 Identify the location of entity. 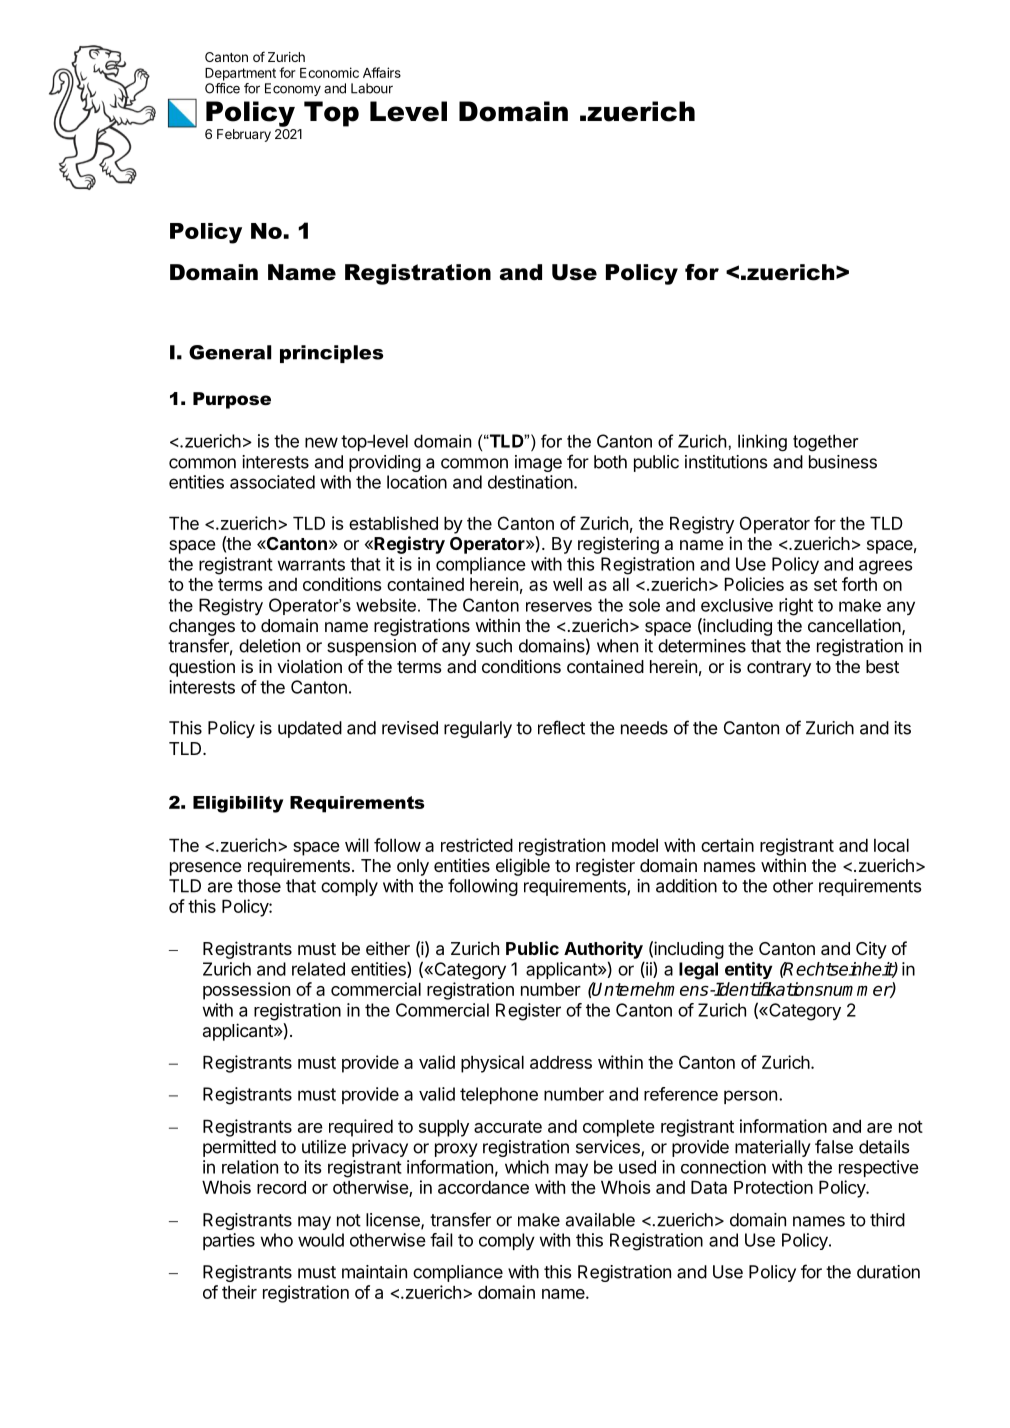
(748, 970).
